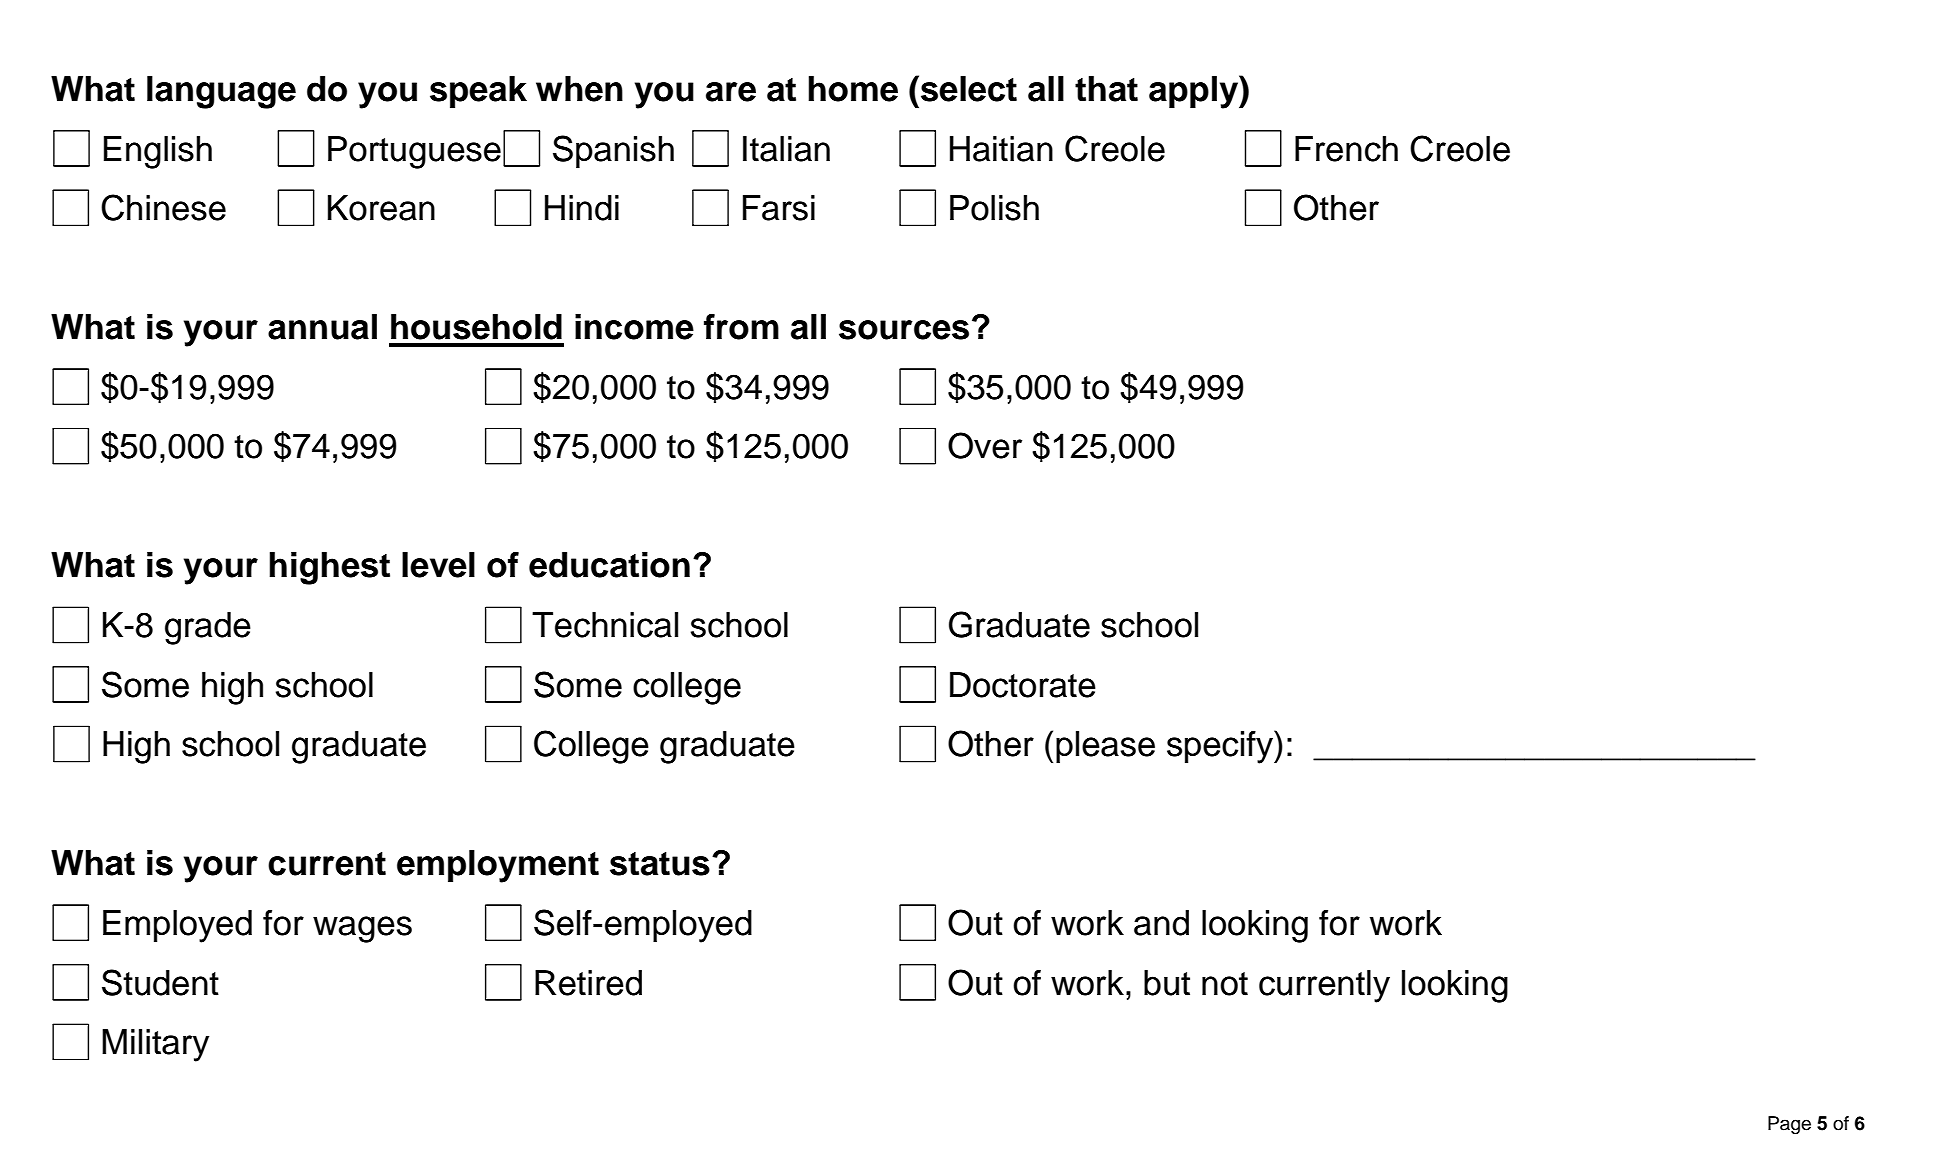 The image size is (1934, 1174). What do you see at coordinates (1023, 685) in the screenshot?
I see `Doctorate` at bounding box center [1023, 685].
